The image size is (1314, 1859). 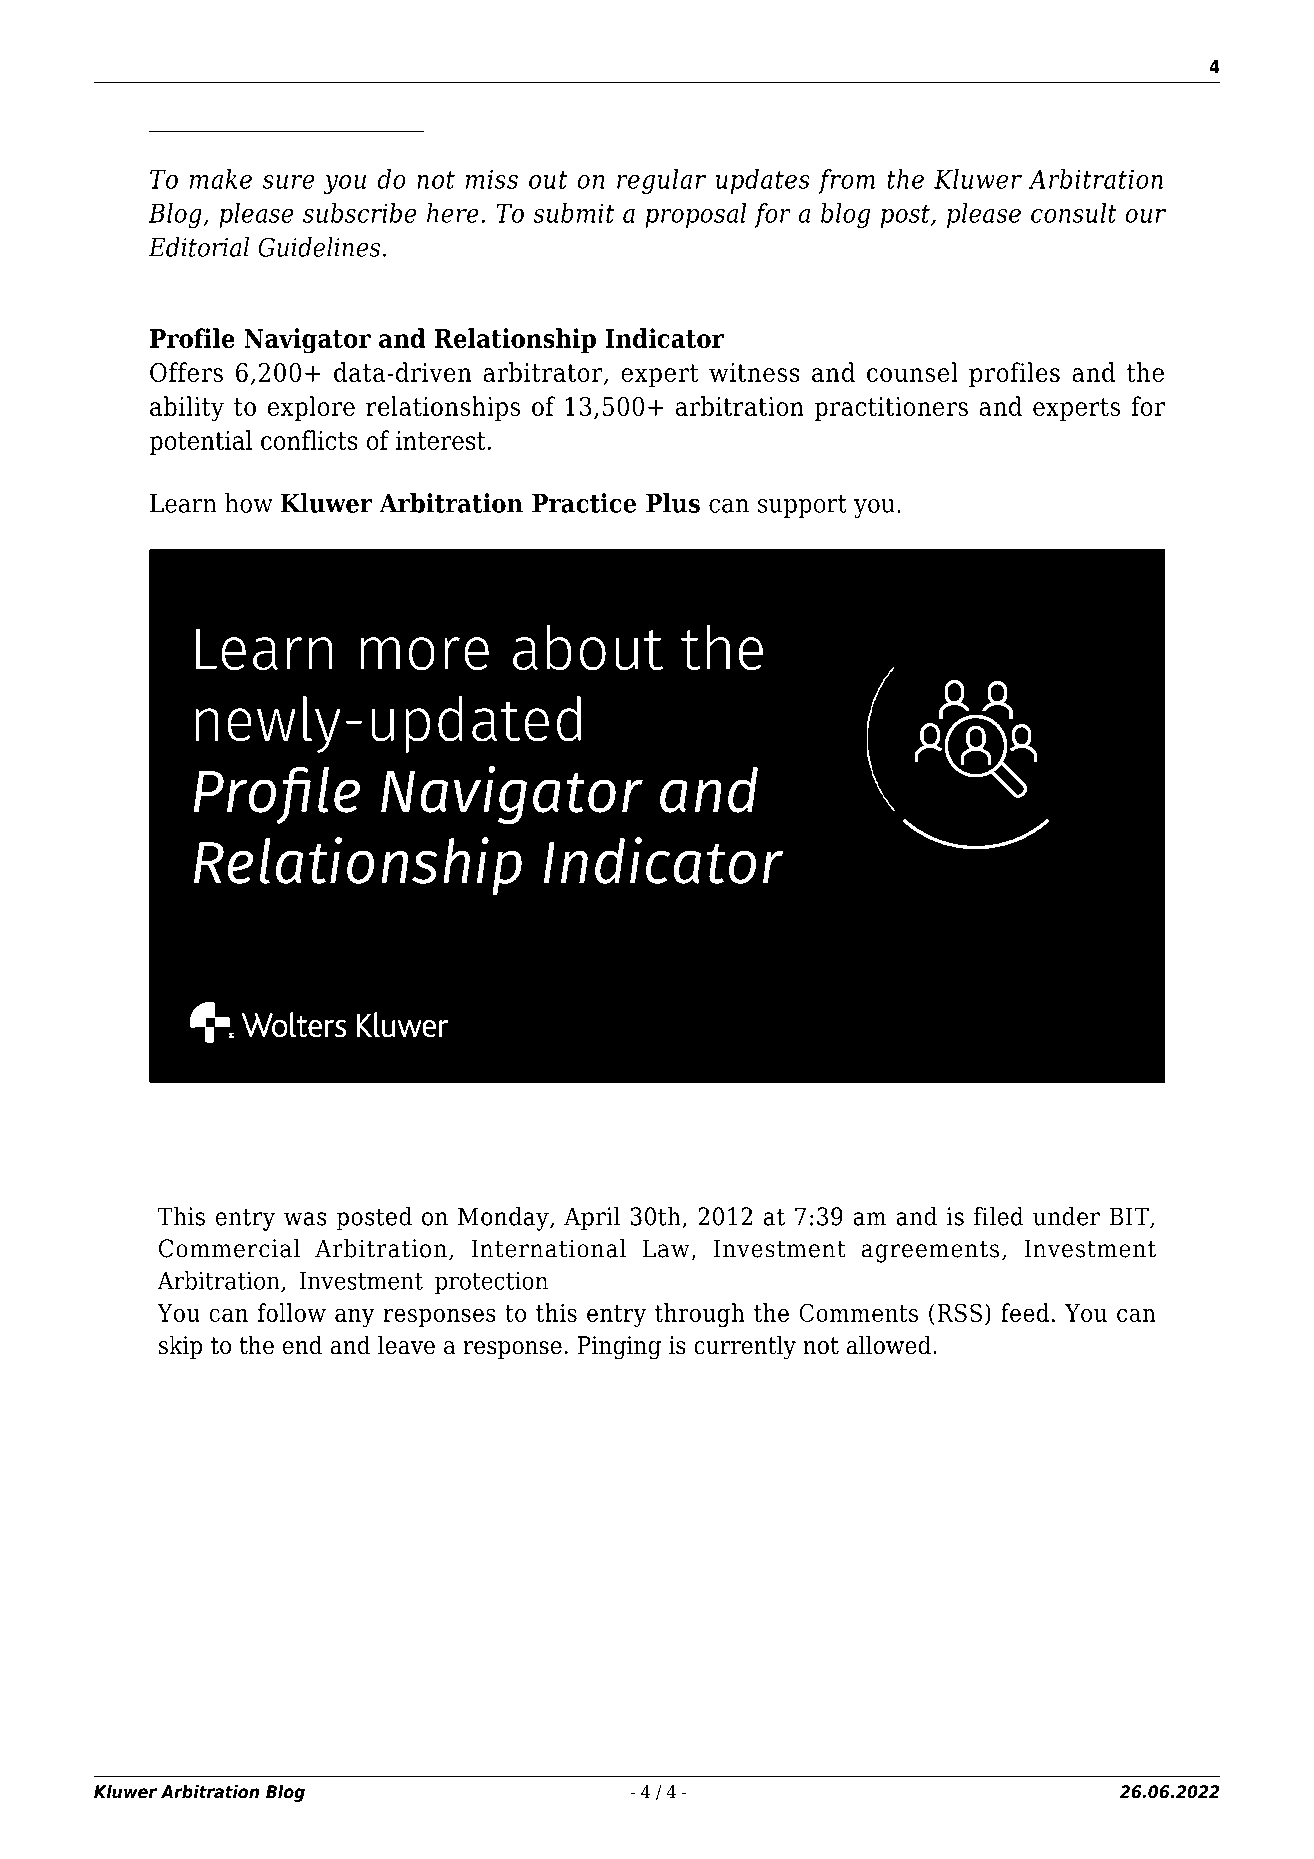 What do you see at coordinates (673, 503) in the screenshot?
I see `Plus` at bounding box center [673, 503].
